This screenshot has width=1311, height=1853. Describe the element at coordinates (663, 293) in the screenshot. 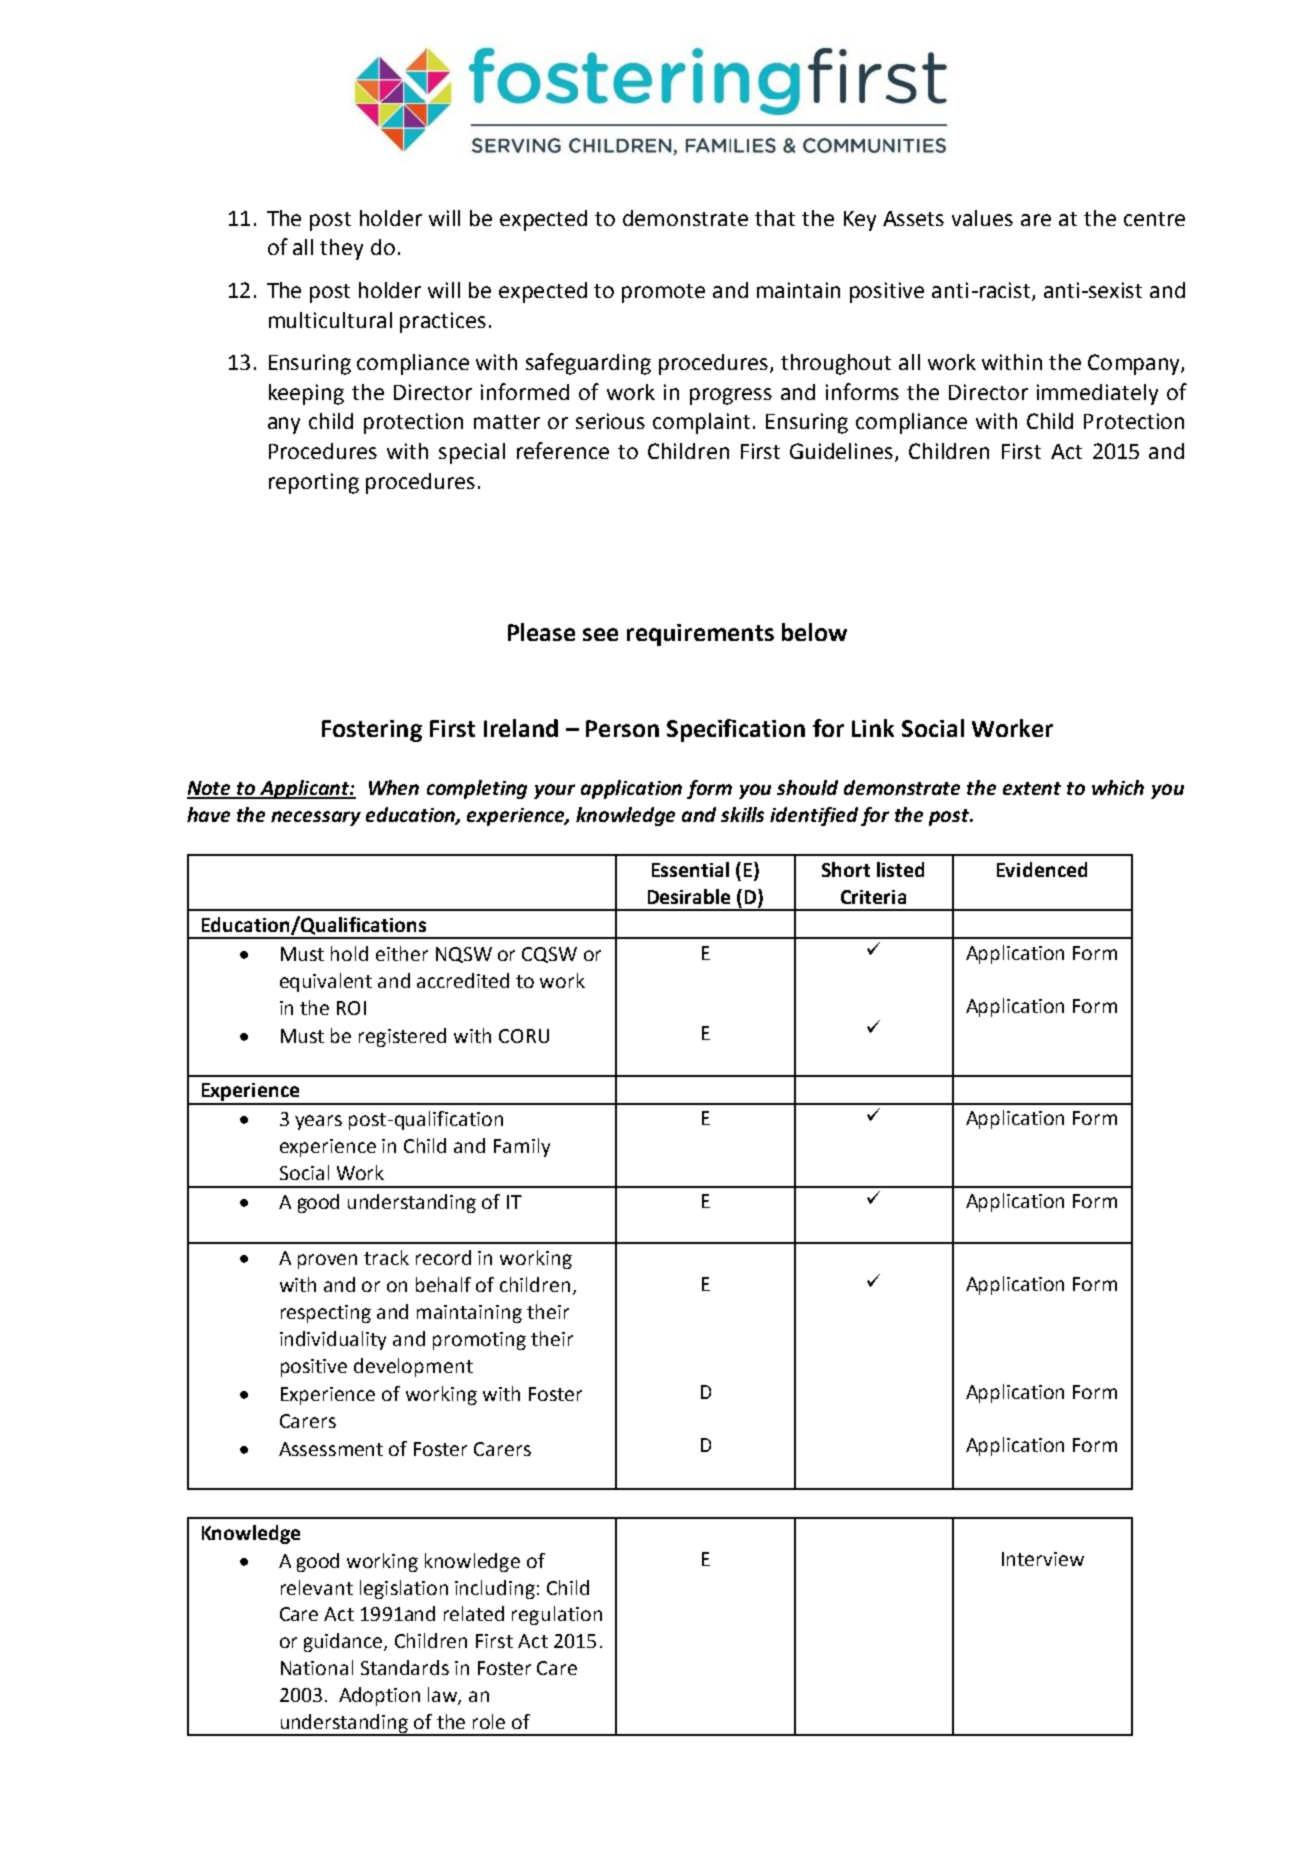

I see `promote` at that location.
